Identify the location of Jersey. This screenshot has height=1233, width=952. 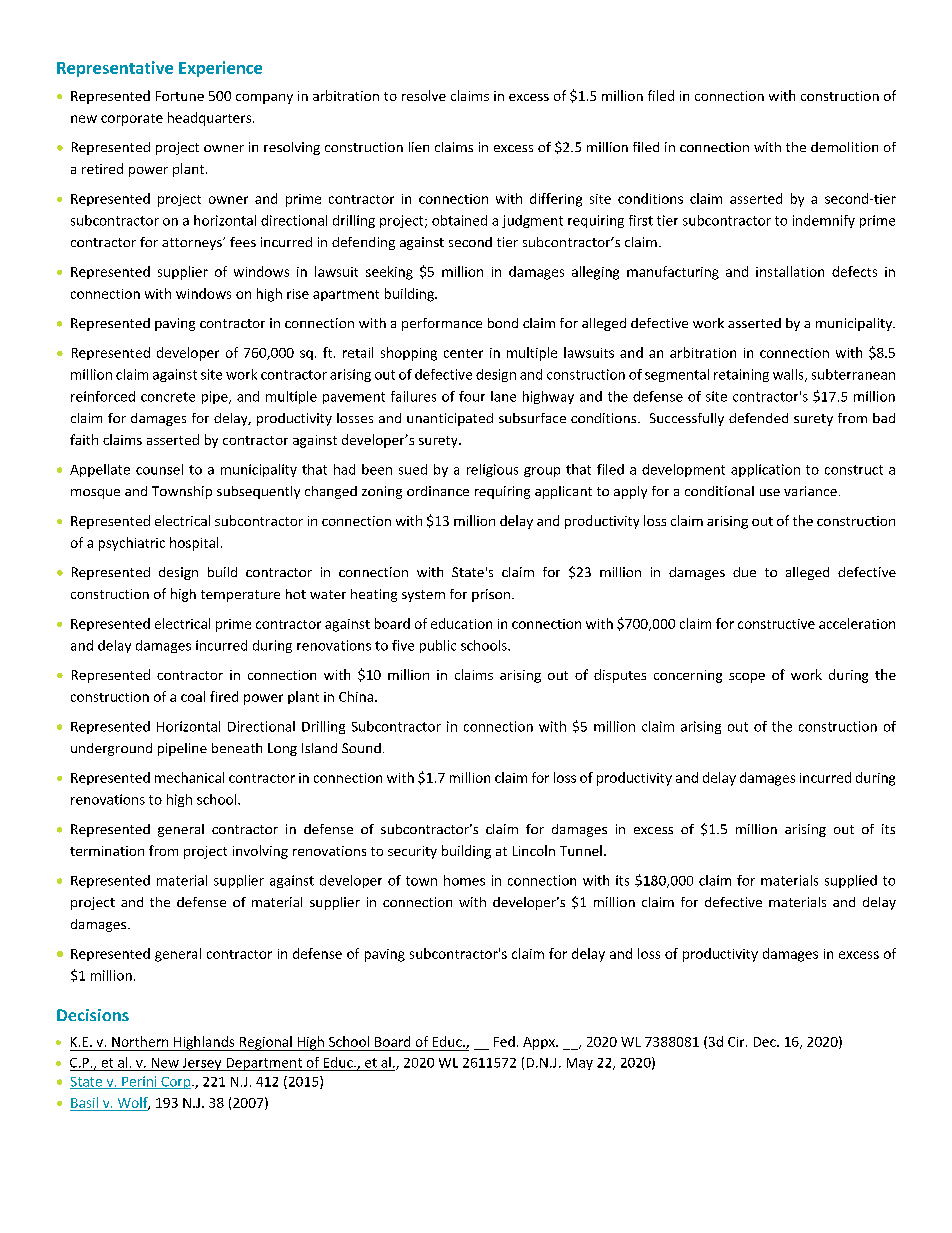
(202, 1064).
